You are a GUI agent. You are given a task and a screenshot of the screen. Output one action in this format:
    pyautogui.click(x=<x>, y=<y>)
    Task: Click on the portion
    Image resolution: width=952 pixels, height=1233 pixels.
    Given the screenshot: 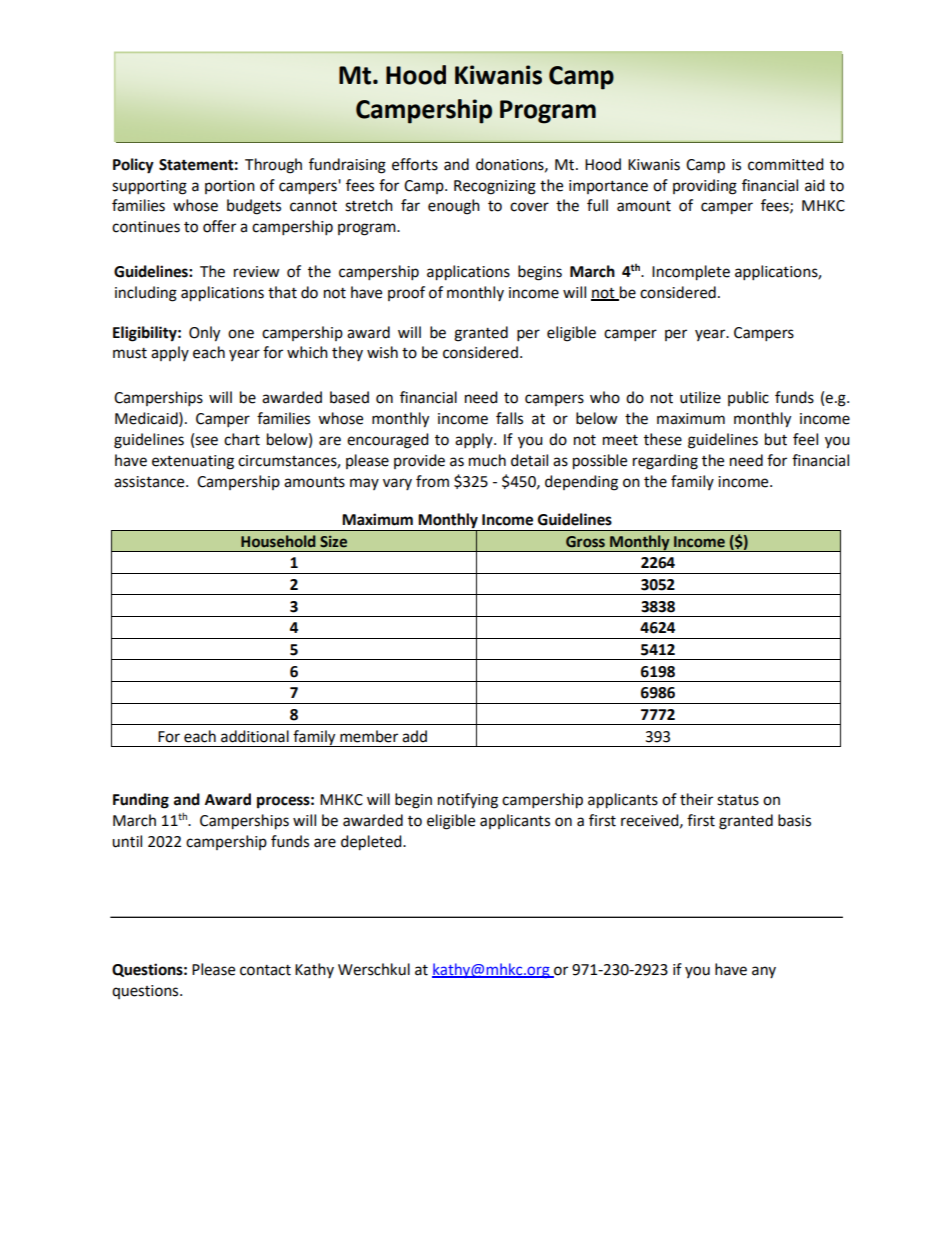 What is the action you would take?
    pyautogui.click(x=230, y=187)
